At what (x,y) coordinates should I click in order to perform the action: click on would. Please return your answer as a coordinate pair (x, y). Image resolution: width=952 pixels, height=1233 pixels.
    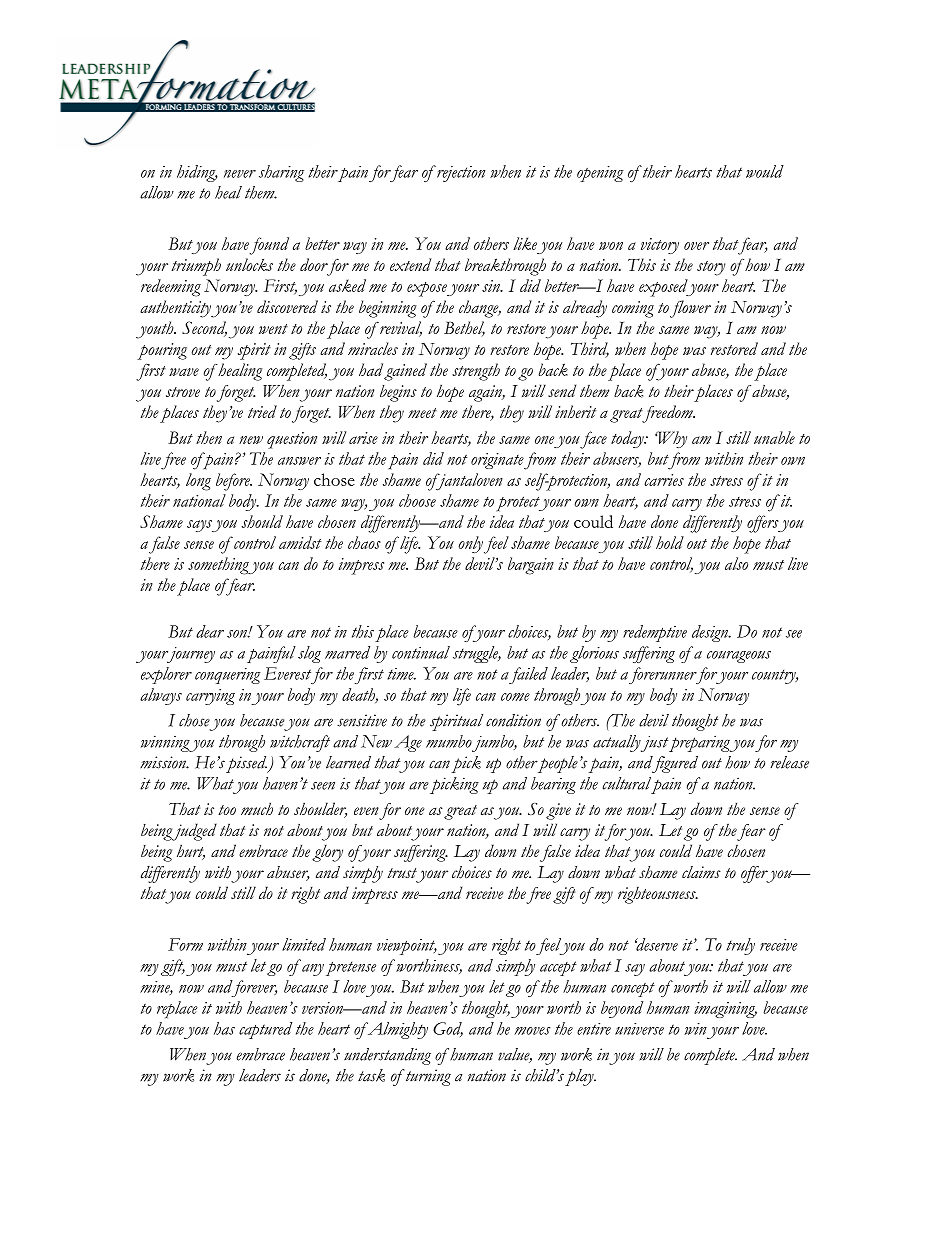
    Looking at the image, I should click on (765, 171).
